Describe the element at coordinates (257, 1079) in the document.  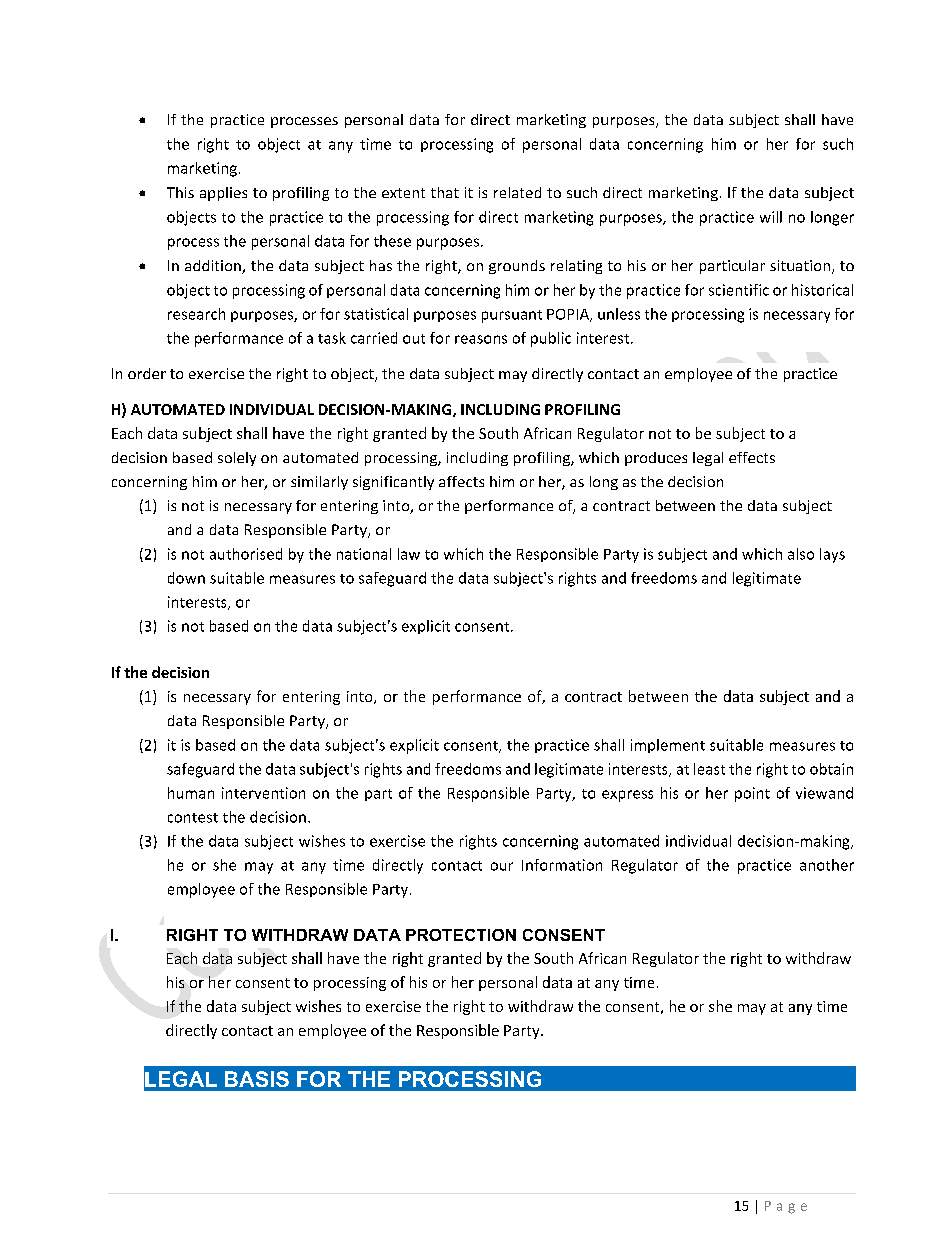
I see `BASIS` at that location.
